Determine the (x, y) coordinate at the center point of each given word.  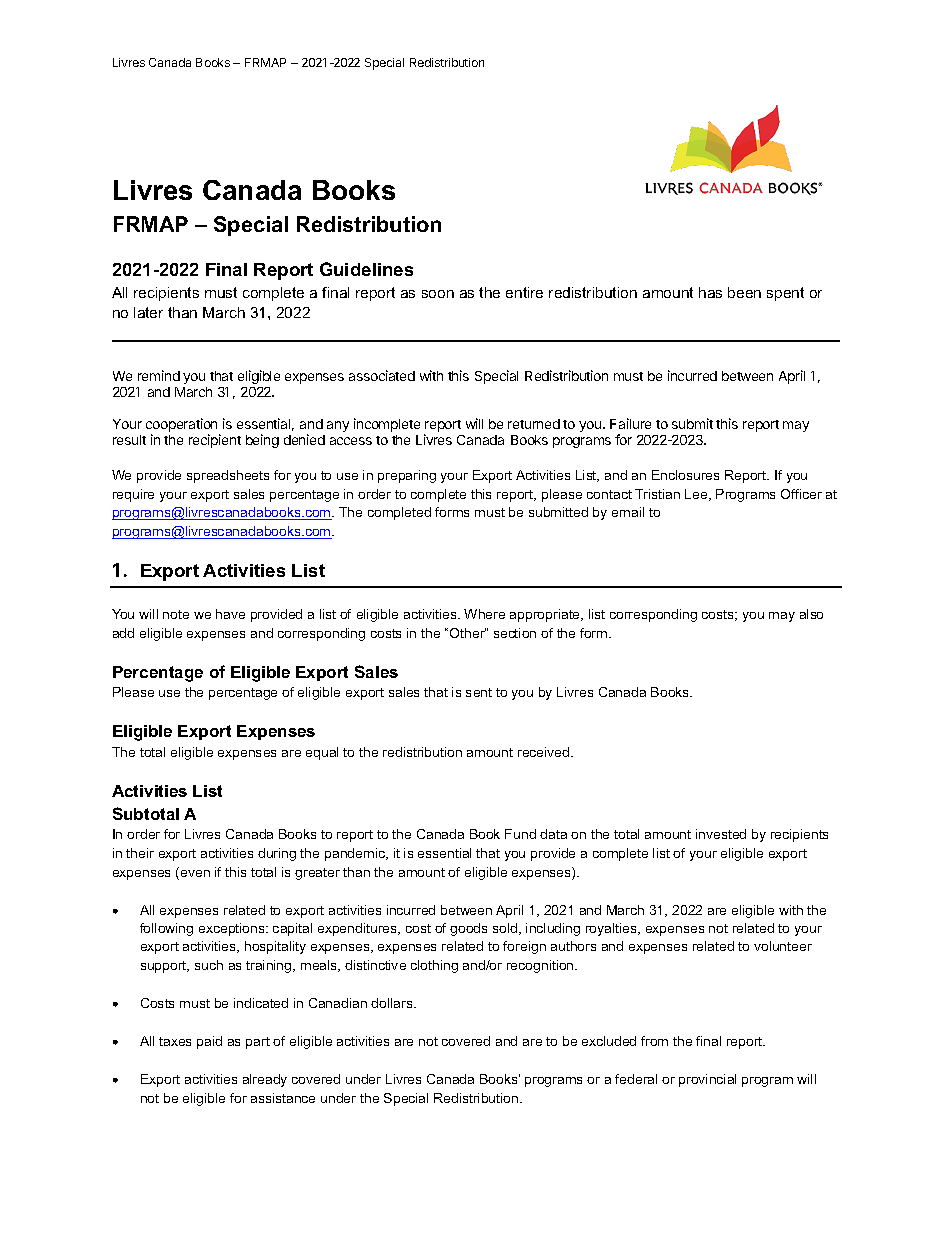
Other (468, 633)
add (123, 633)
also (811, 614)
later (148, 312)
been (744, 292)
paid (209, 1042)
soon (438, 294)
